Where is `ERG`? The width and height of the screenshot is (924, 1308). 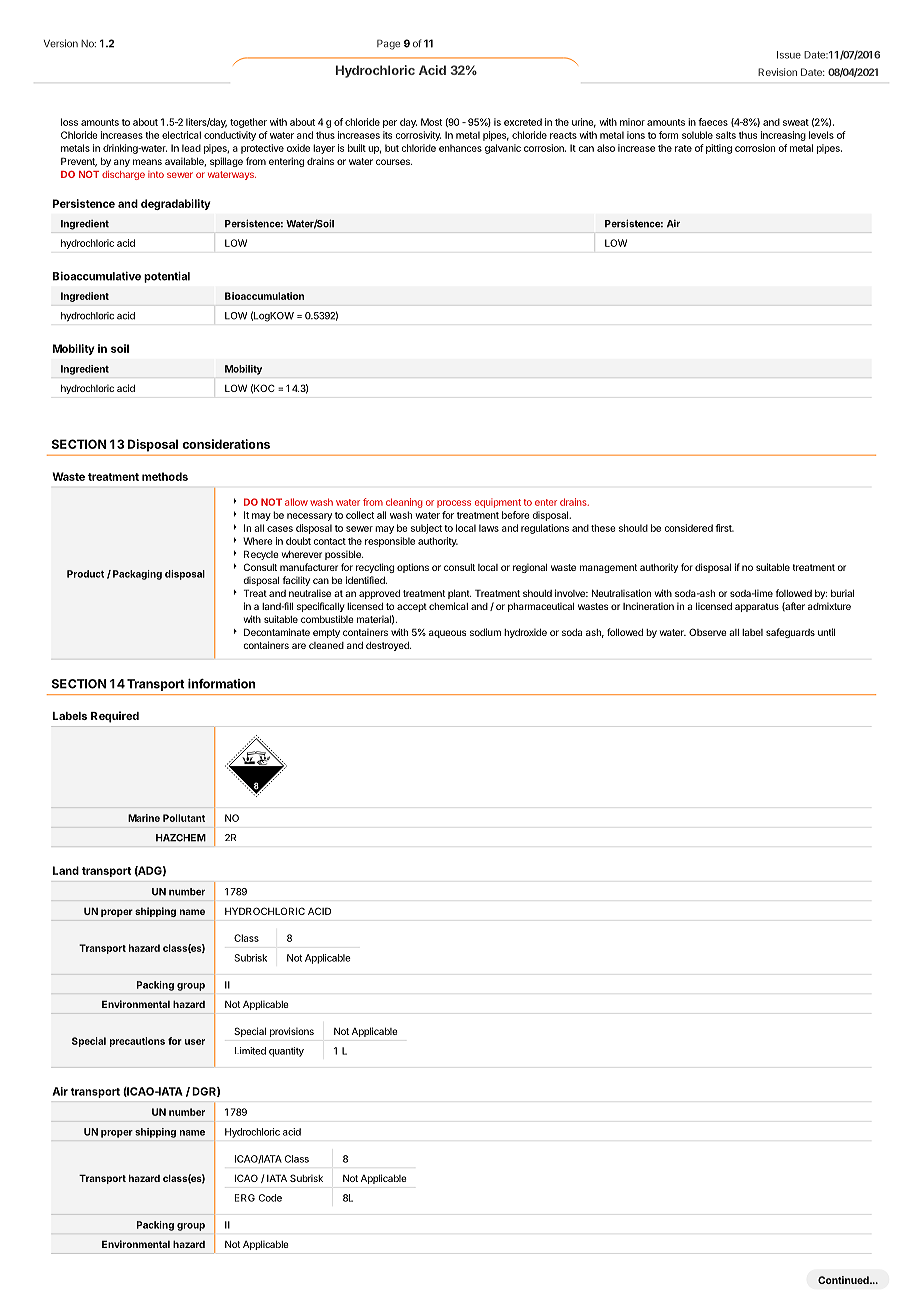
ERG is located at coordinates (245, 1198).
